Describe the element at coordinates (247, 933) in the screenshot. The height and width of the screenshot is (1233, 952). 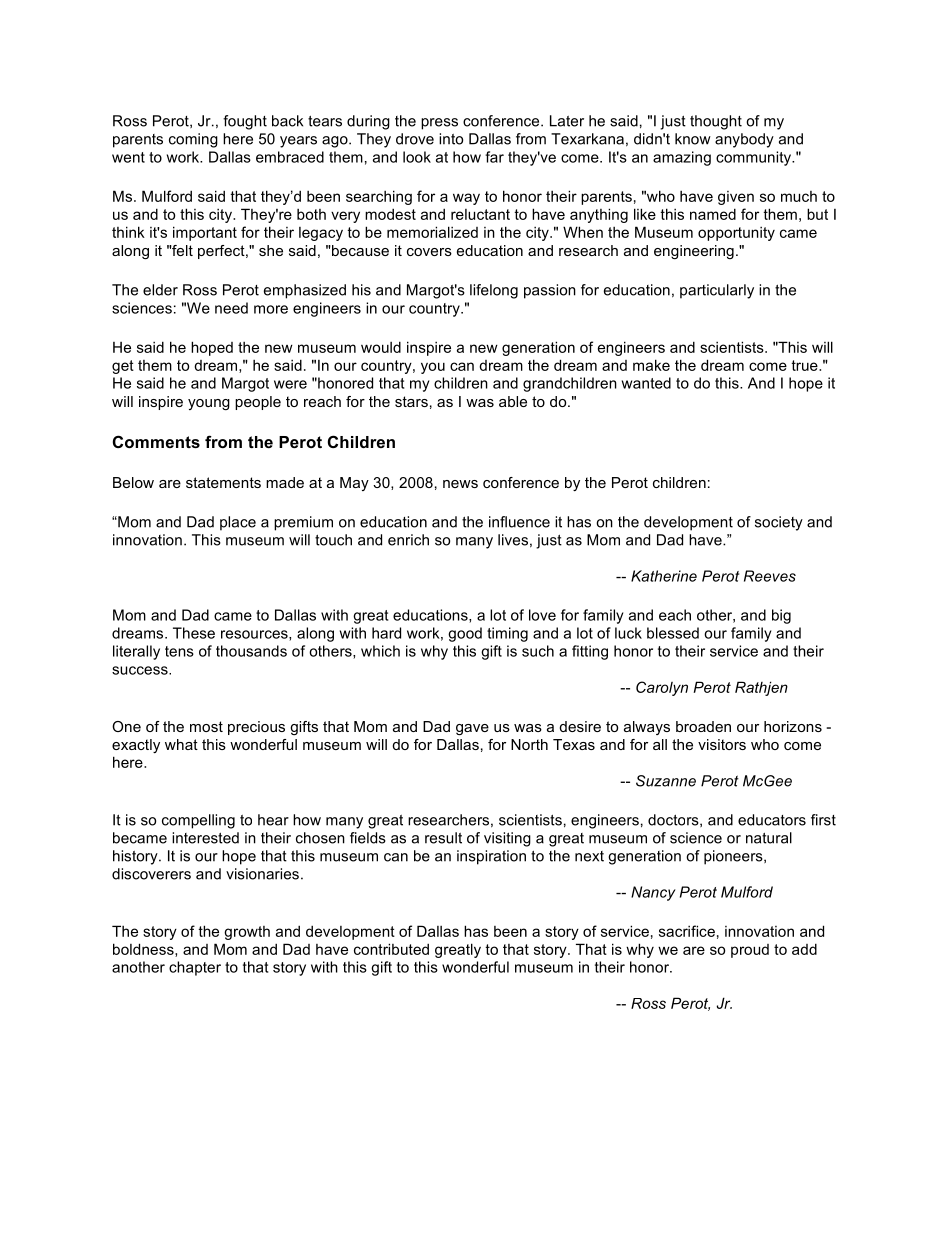
I see `growth` at that location.
